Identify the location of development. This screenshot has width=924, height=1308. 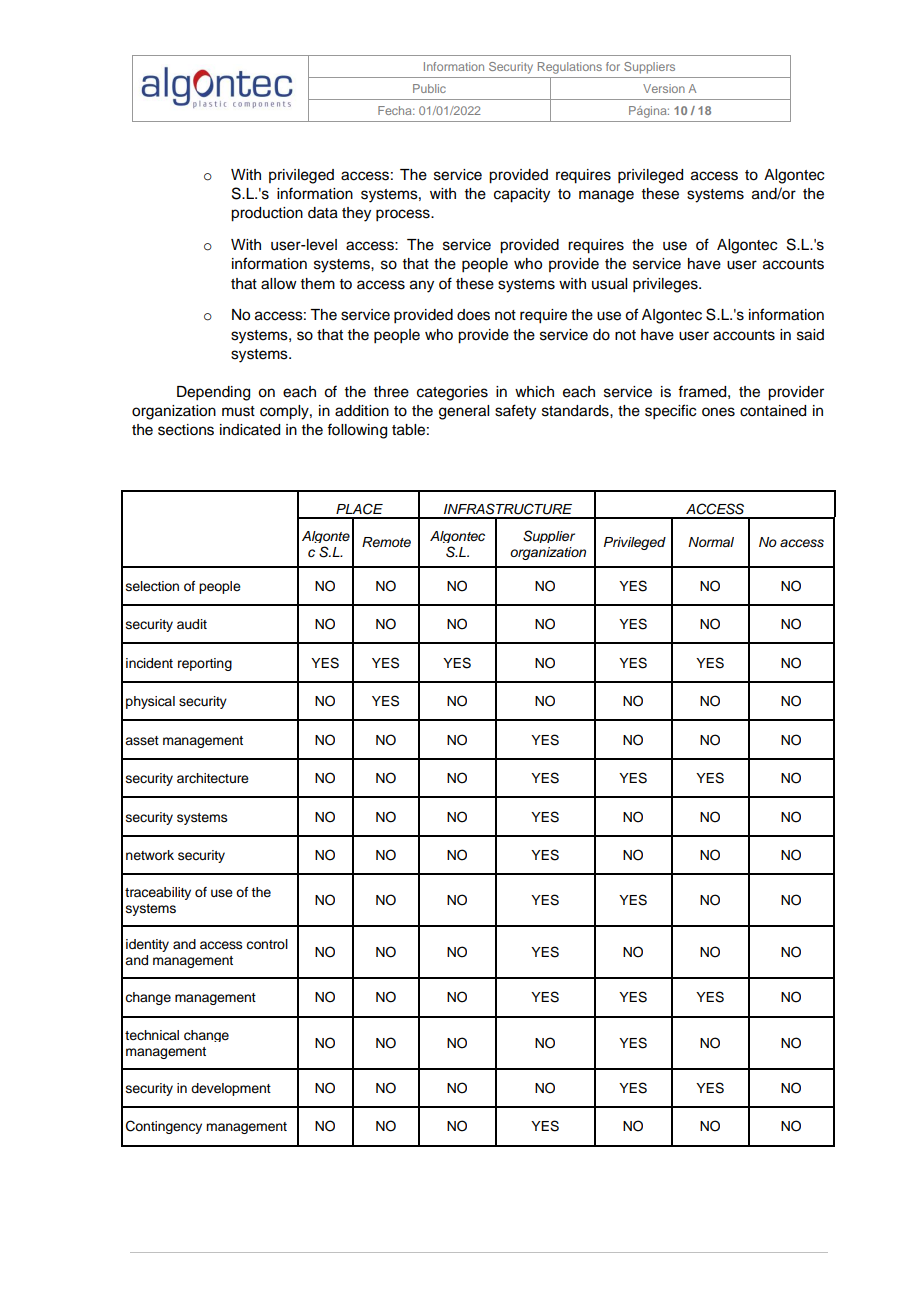
(231, 1089).
